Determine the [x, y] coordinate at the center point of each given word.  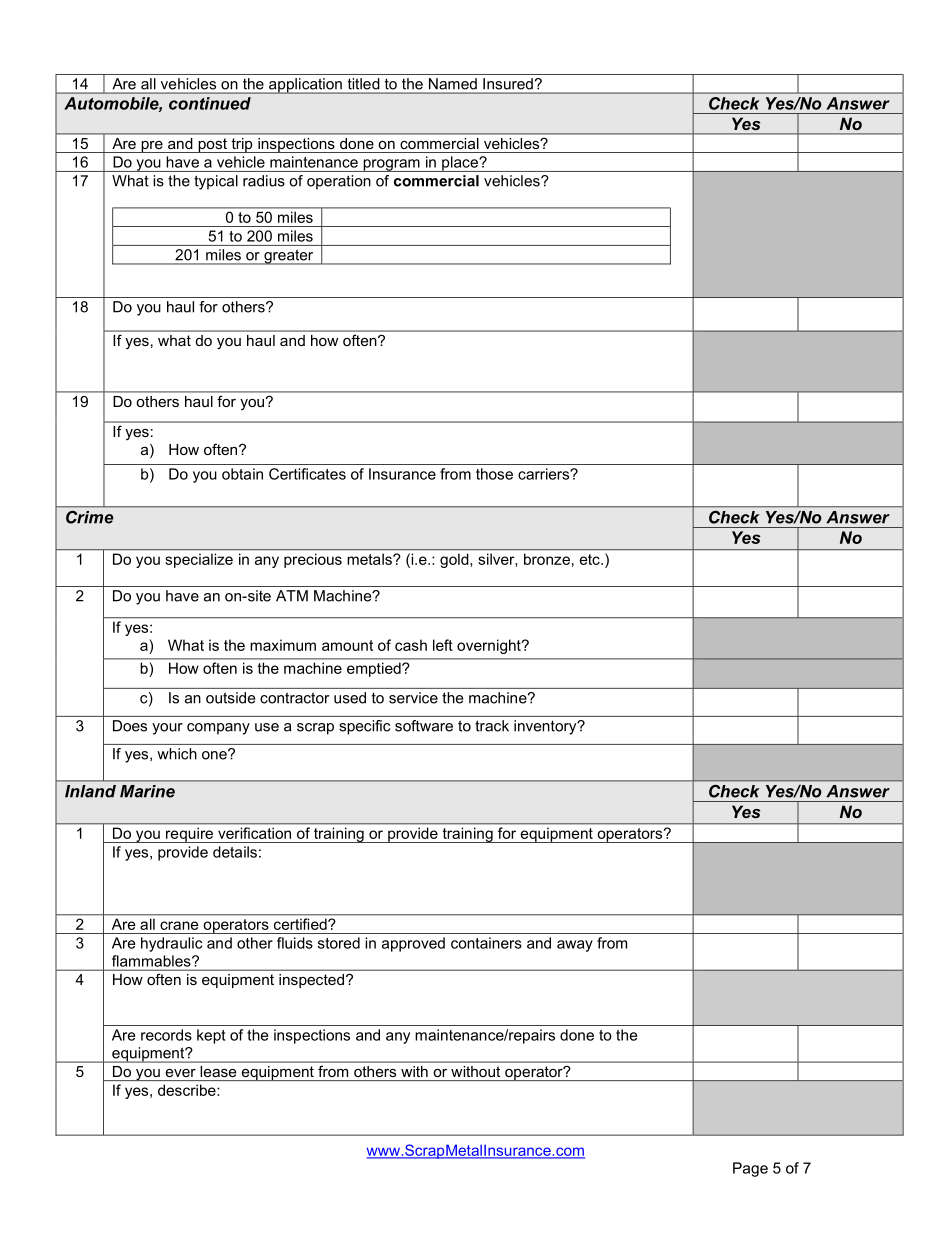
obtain [242, 474]
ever [181, 1073]
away [575, 946]
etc [591, 559]
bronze [547, 559]
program [391, 165]
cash [411, 645]
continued [210, 103]
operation [339, 182]
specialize [199, 560]
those [494, 474]
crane [179, 925]
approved [413, 944]
